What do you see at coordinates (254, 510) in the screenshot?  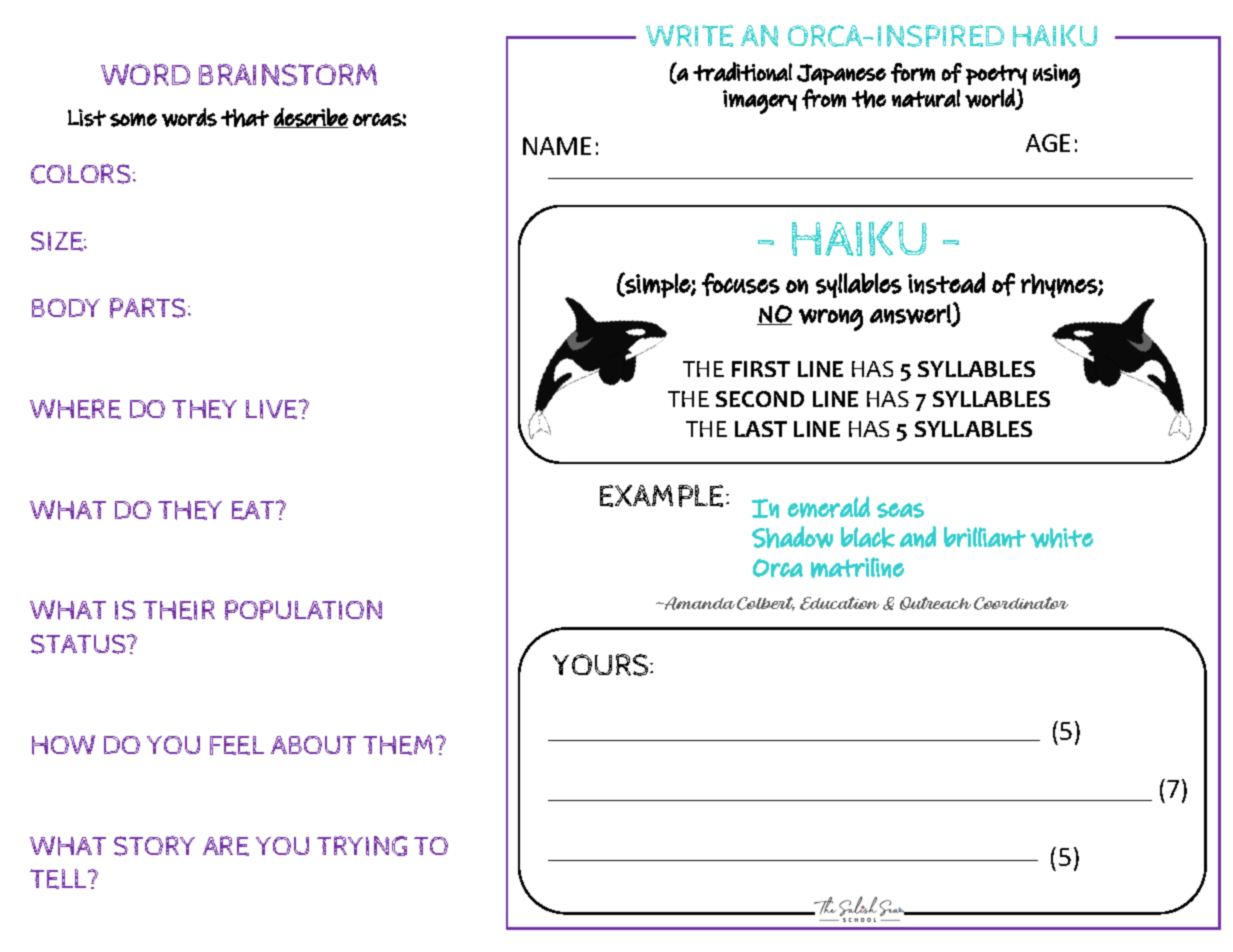 I see `EAT` at bounding box center [254, 510].
